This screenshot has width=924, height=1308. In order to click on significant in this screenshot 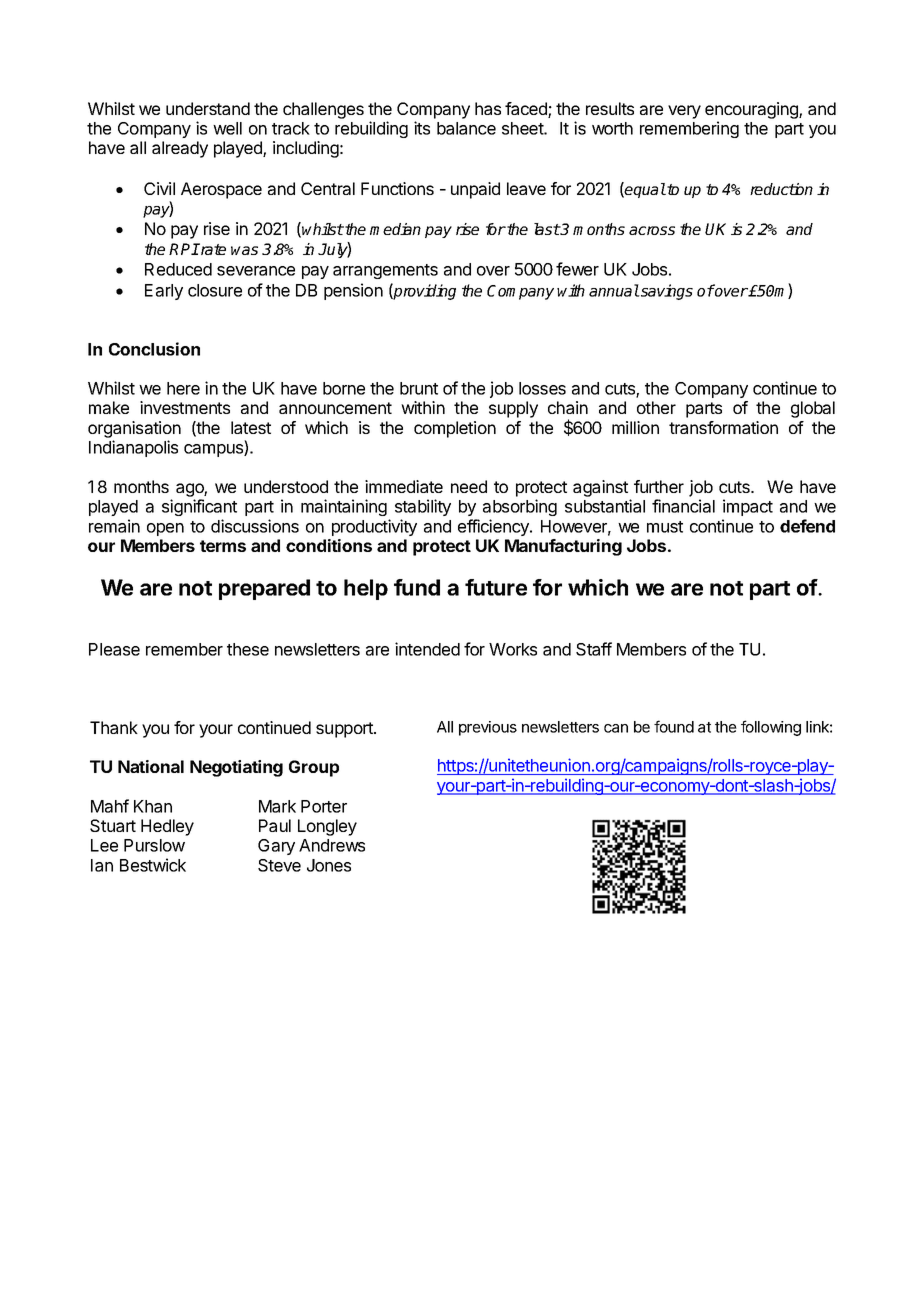, I will do `click(199, 507)`.
